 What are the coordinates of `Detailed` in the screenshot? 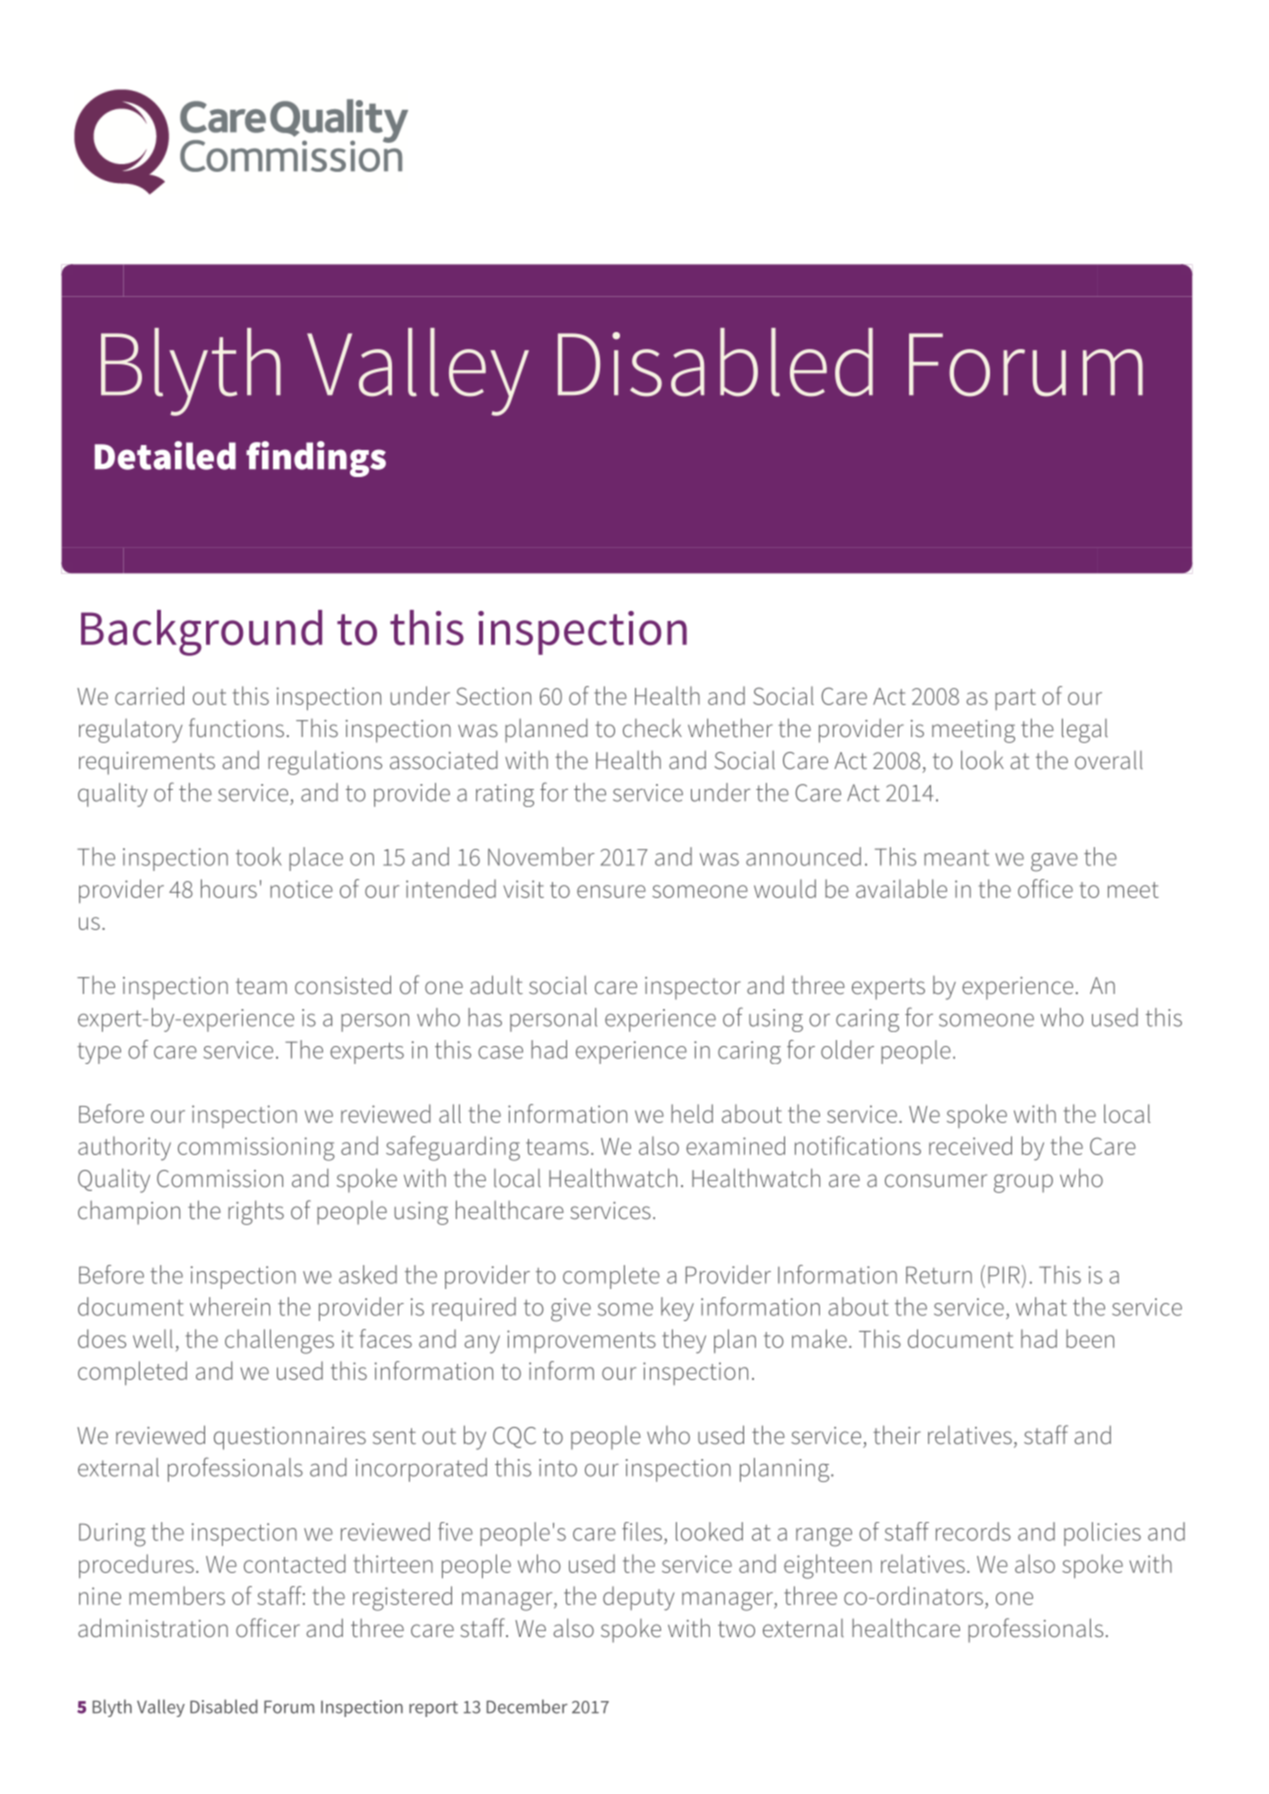 It's located at (165, 455).
